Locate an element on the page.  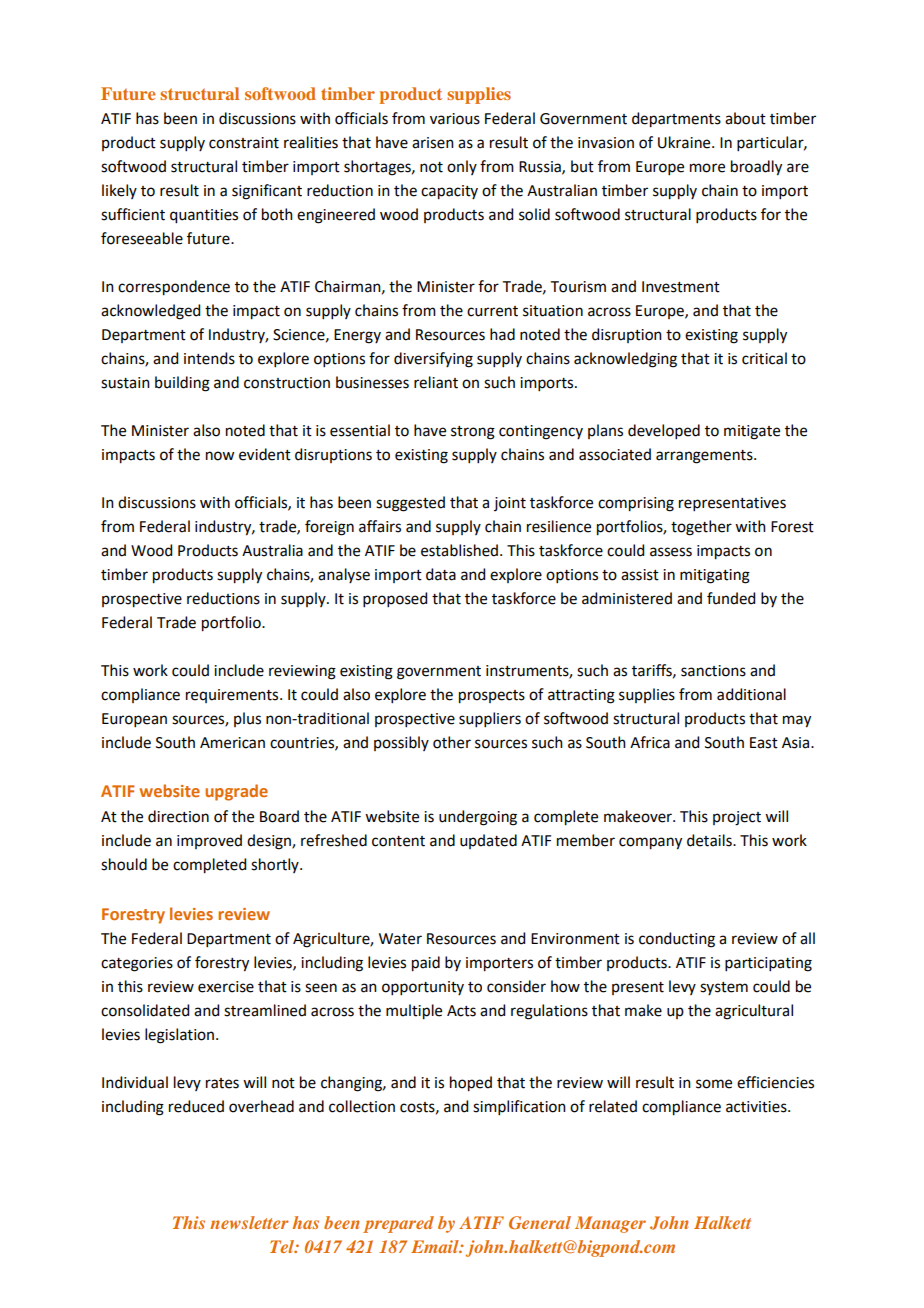
prepared is located at coordinates (398, 1224).
